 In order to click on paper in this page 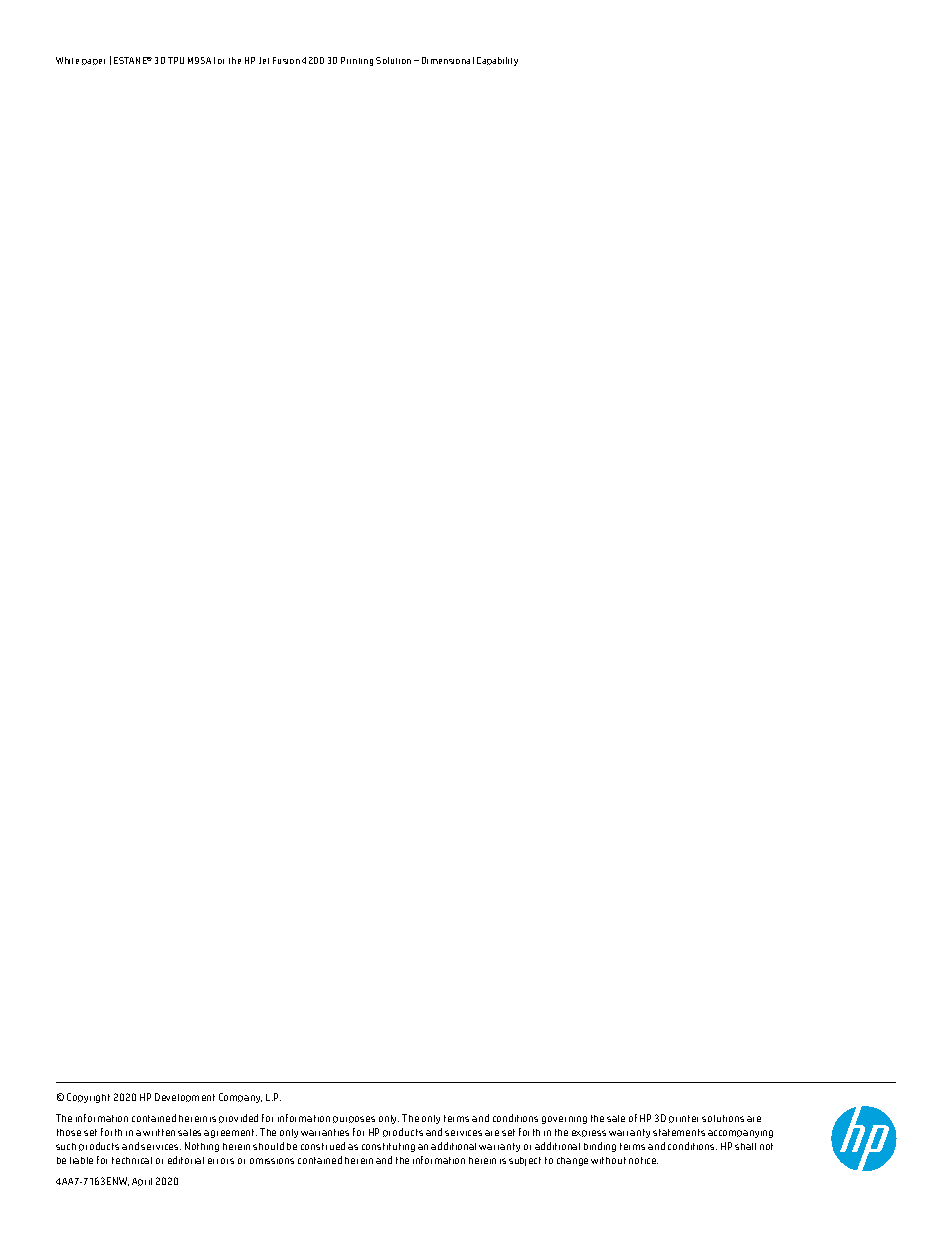, I will do `click(93, 62)`.
